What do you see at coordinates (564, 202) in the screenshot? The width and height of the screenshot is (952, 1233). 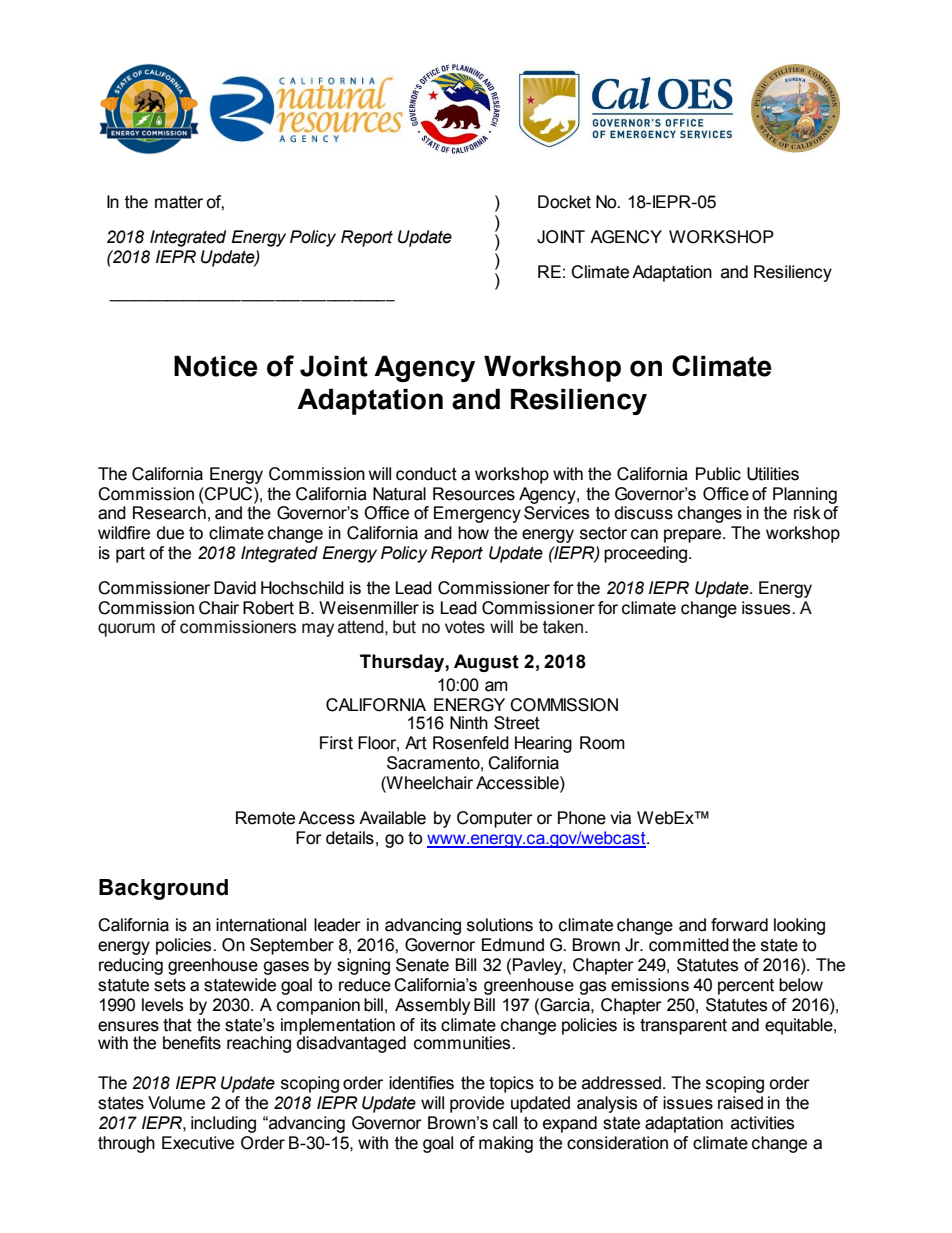 I see `Docket` at bounding box center [564, 202].
